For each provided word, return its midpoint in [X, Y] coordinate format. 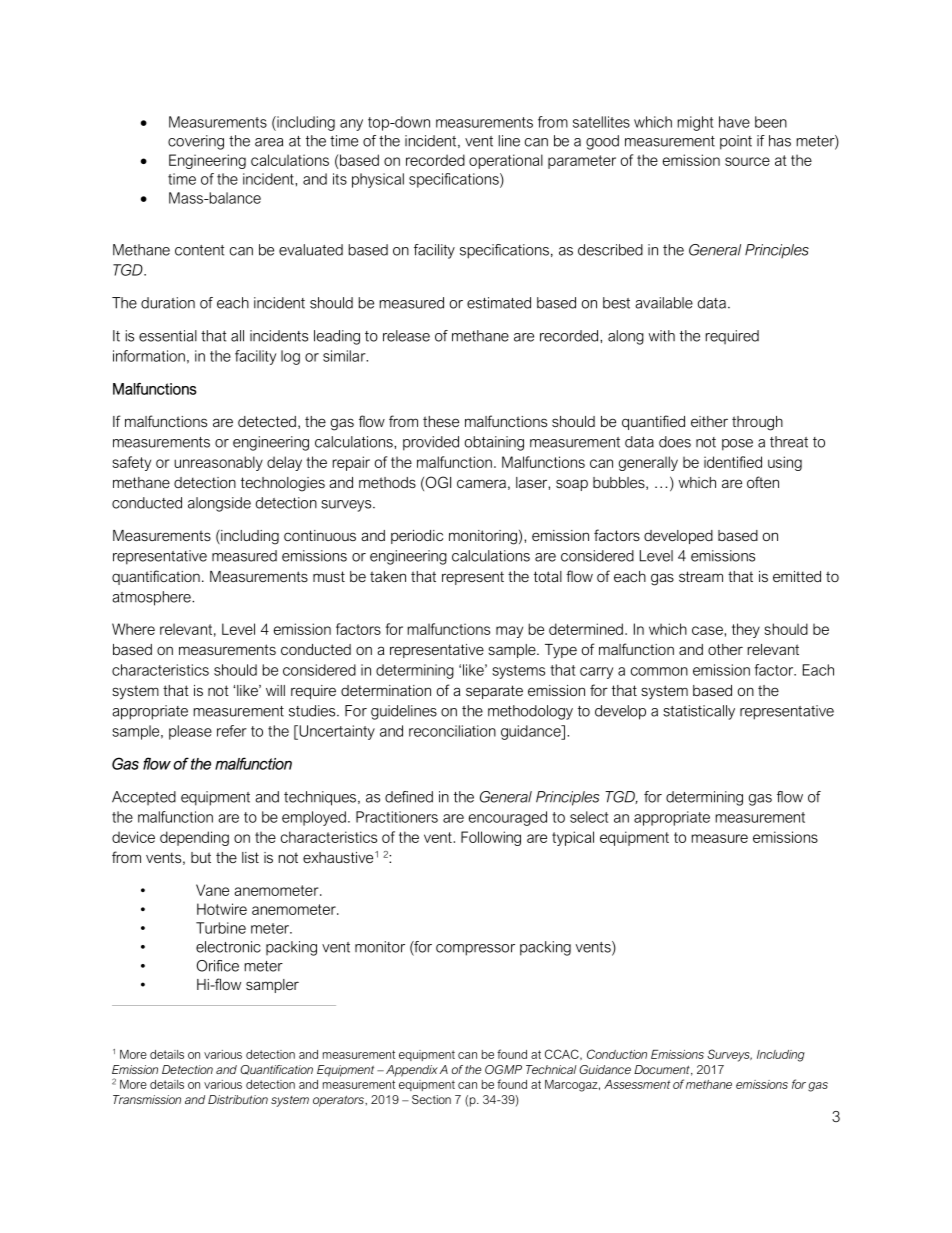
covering [196, 142]
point [736, 142]
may [509, 632]
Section [431, 1099]
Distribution [238, 1099]
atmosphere [152, 598]
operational [506, 161]
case [708, 630]
